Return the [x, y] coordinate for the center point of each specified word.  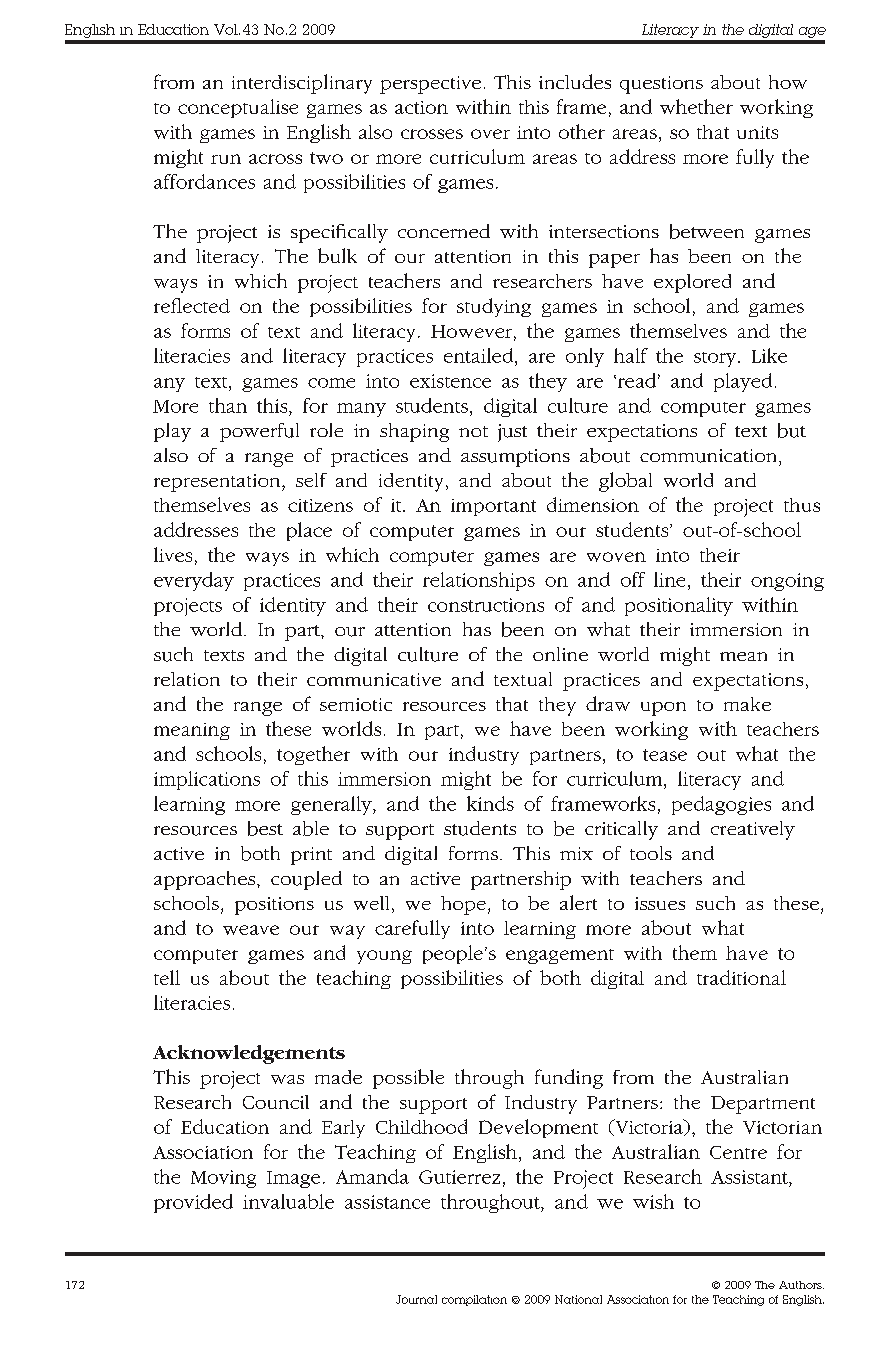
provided [193, 1203]
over [490, 134]
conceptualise [238, 108]
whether [696, 106]
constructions [486, 605]
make [747, 704]
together [313, 755]
